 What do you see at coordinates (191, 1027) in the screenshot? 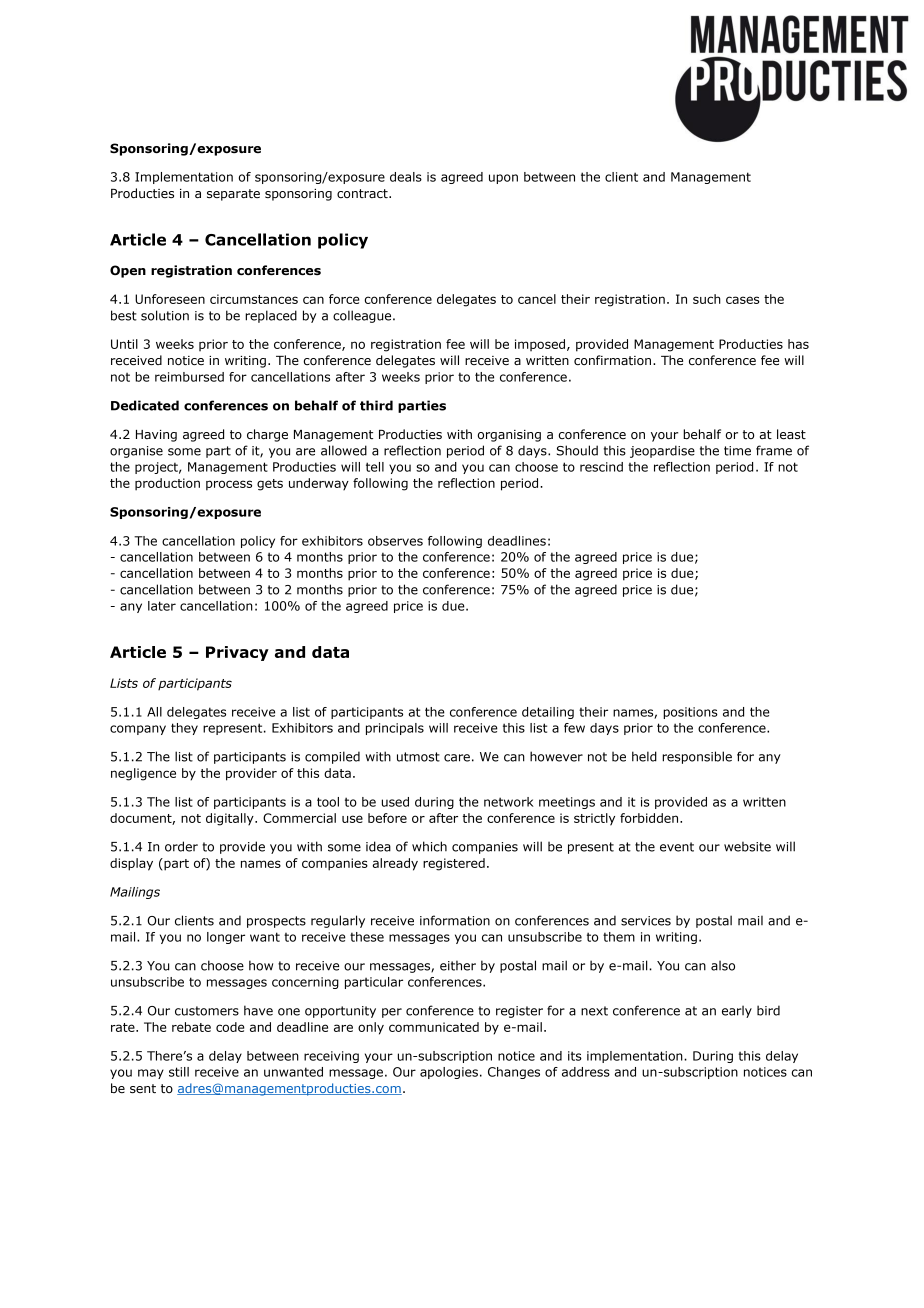
I see `rebate` at bounding box center [191, 1027].
